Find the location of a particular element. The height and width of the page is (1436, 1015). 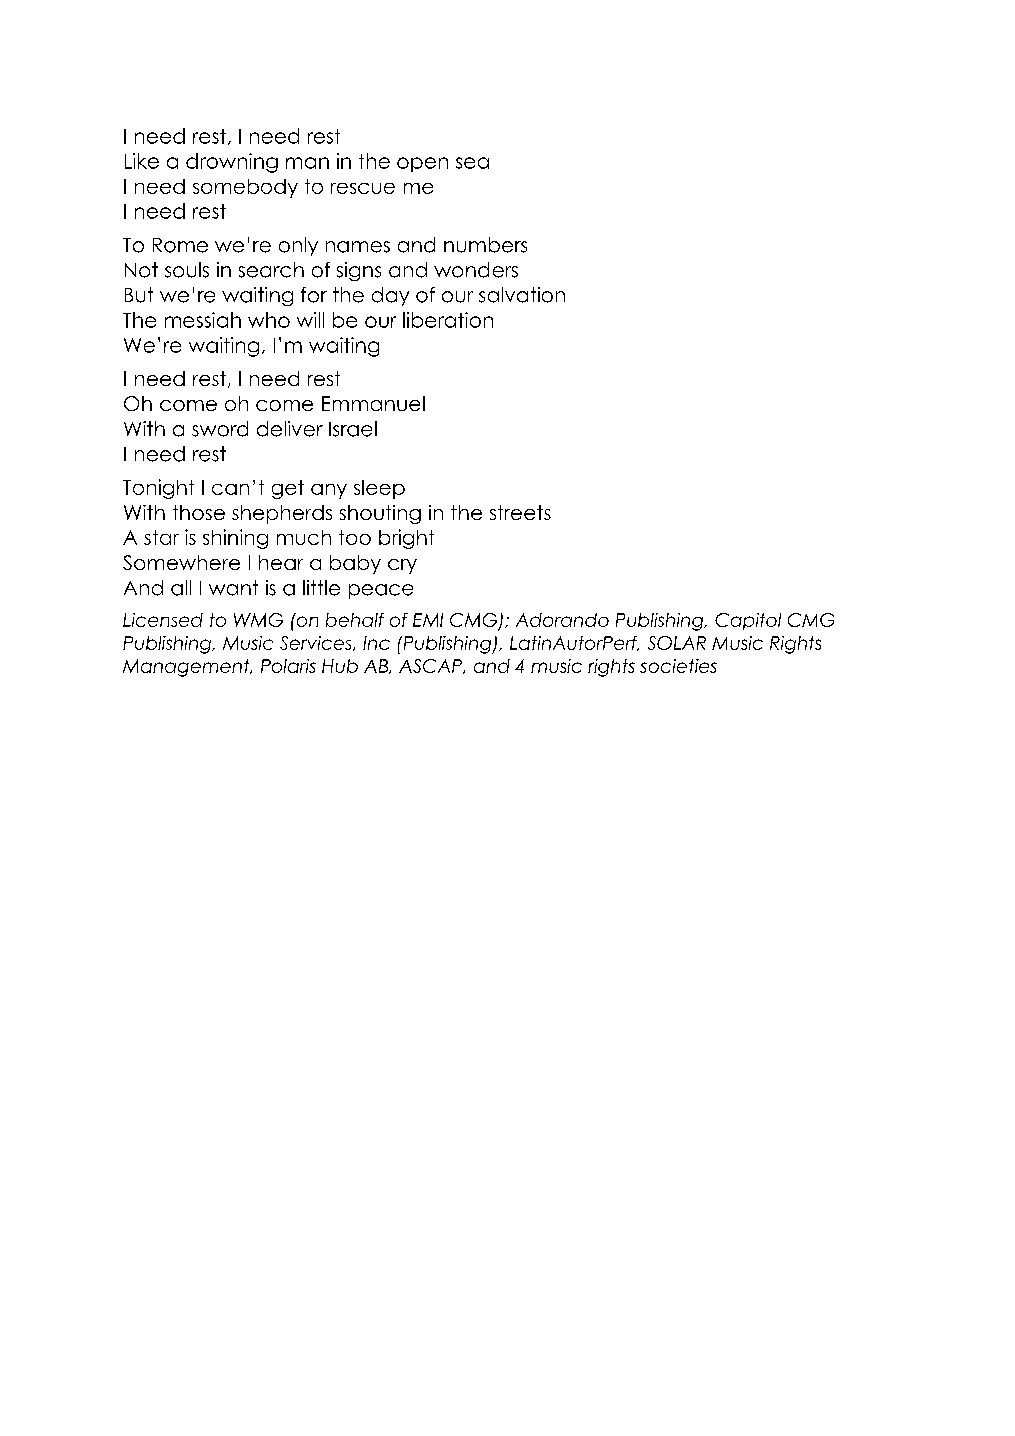

bright is located at coordinates (406, 539).
